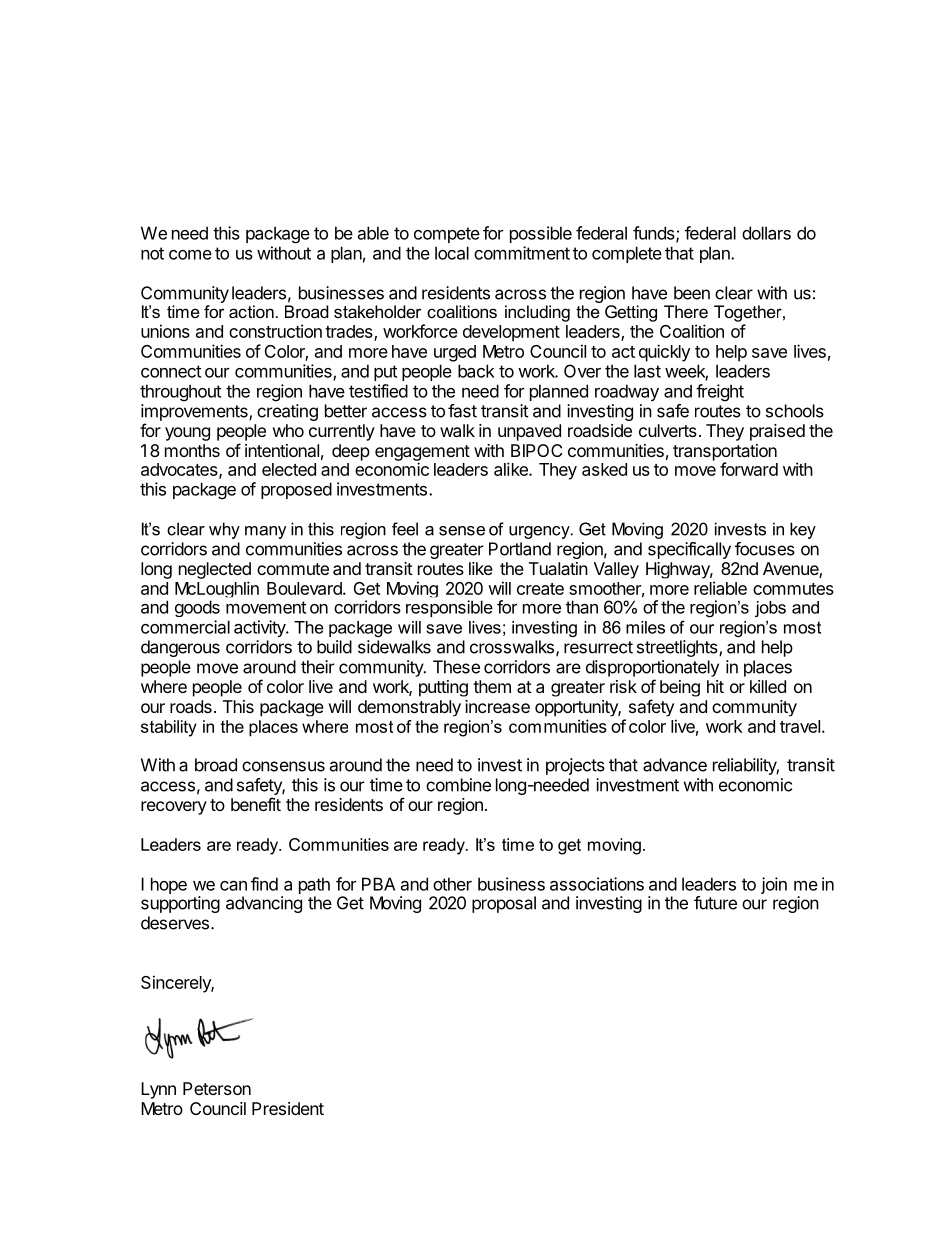  What do you see at coordinates (456, 667) in the document?
I see `These` at bounding box center [456, 667].
